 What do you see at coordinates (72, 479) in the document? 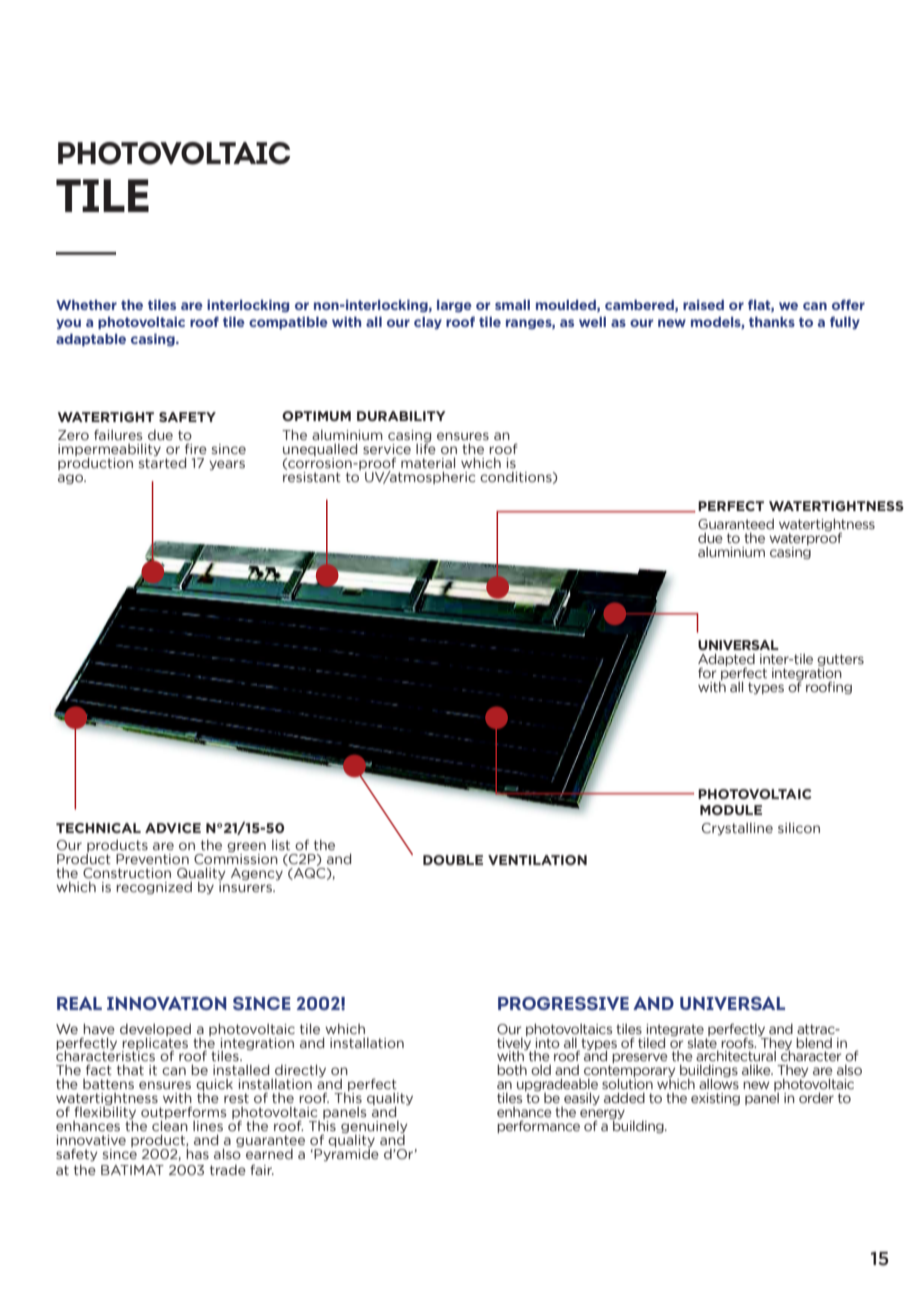
I see `ago` at bounding box center [72, 479].
